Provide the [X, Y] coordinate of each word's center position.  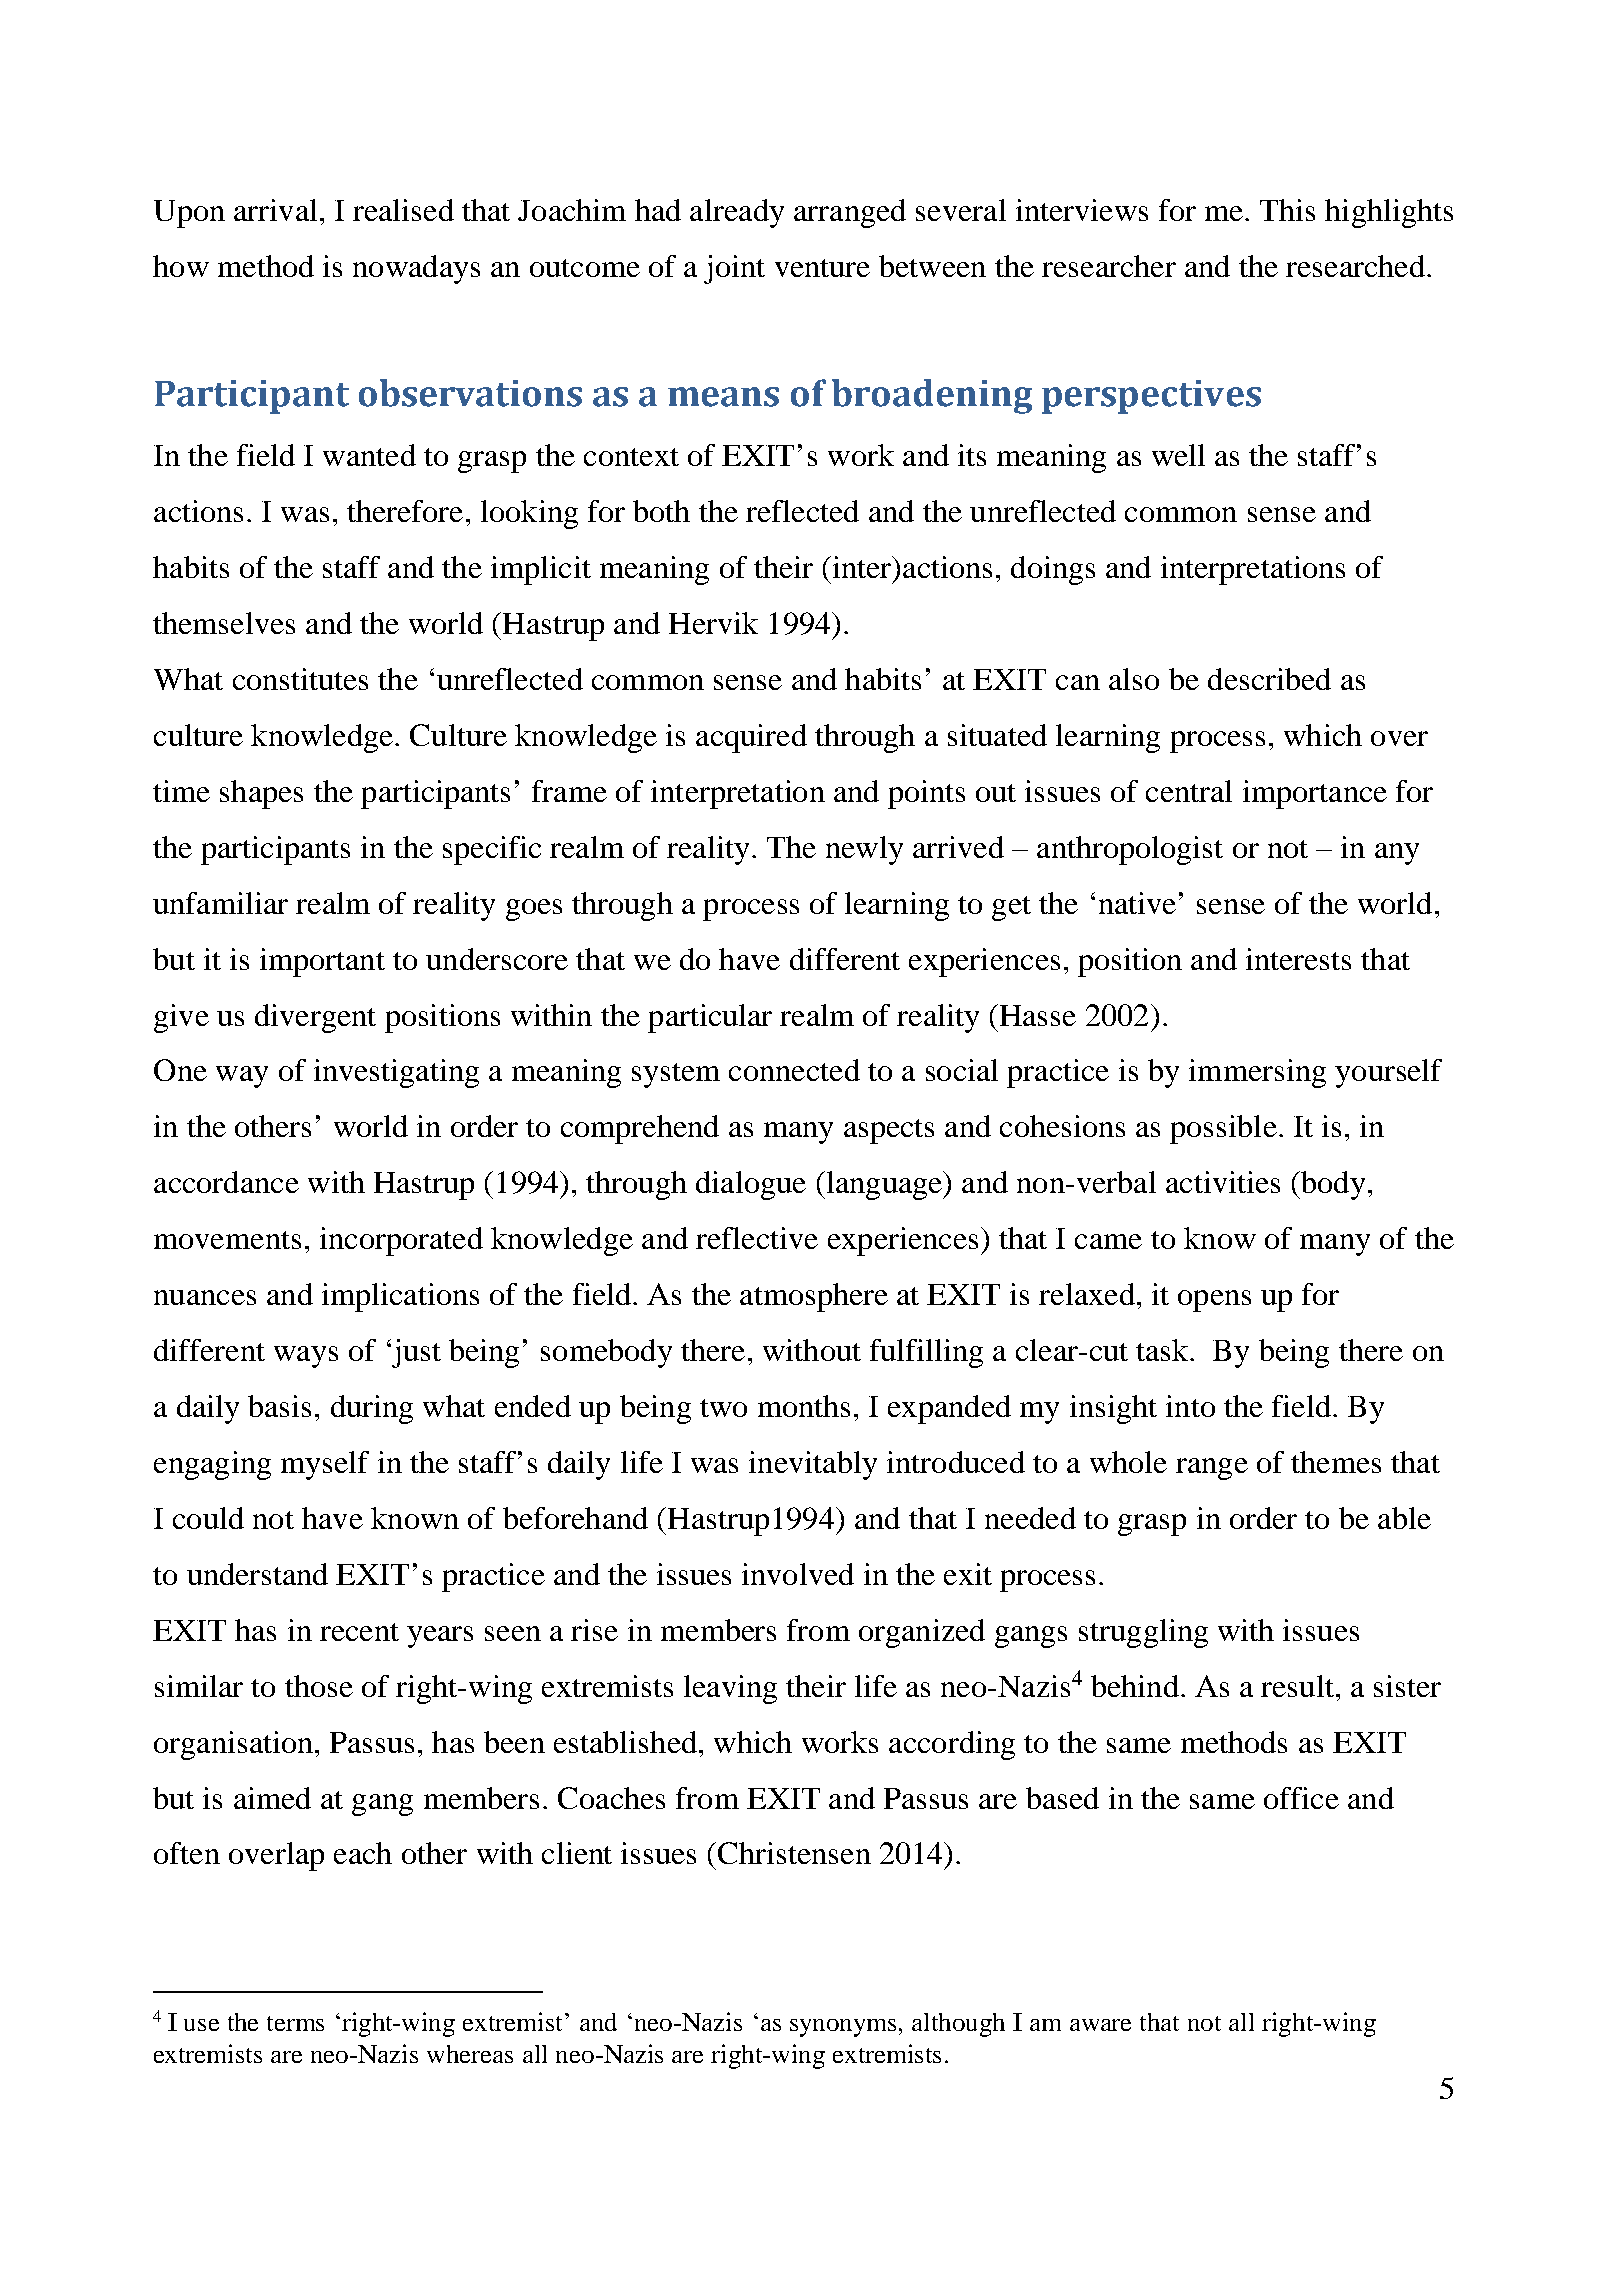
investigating [396, 1073]
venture [822, 268]
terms [295, 2023]
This [1287, 210]
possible [1223, 1129]
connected [794, 1070]
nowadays [416, 269]
